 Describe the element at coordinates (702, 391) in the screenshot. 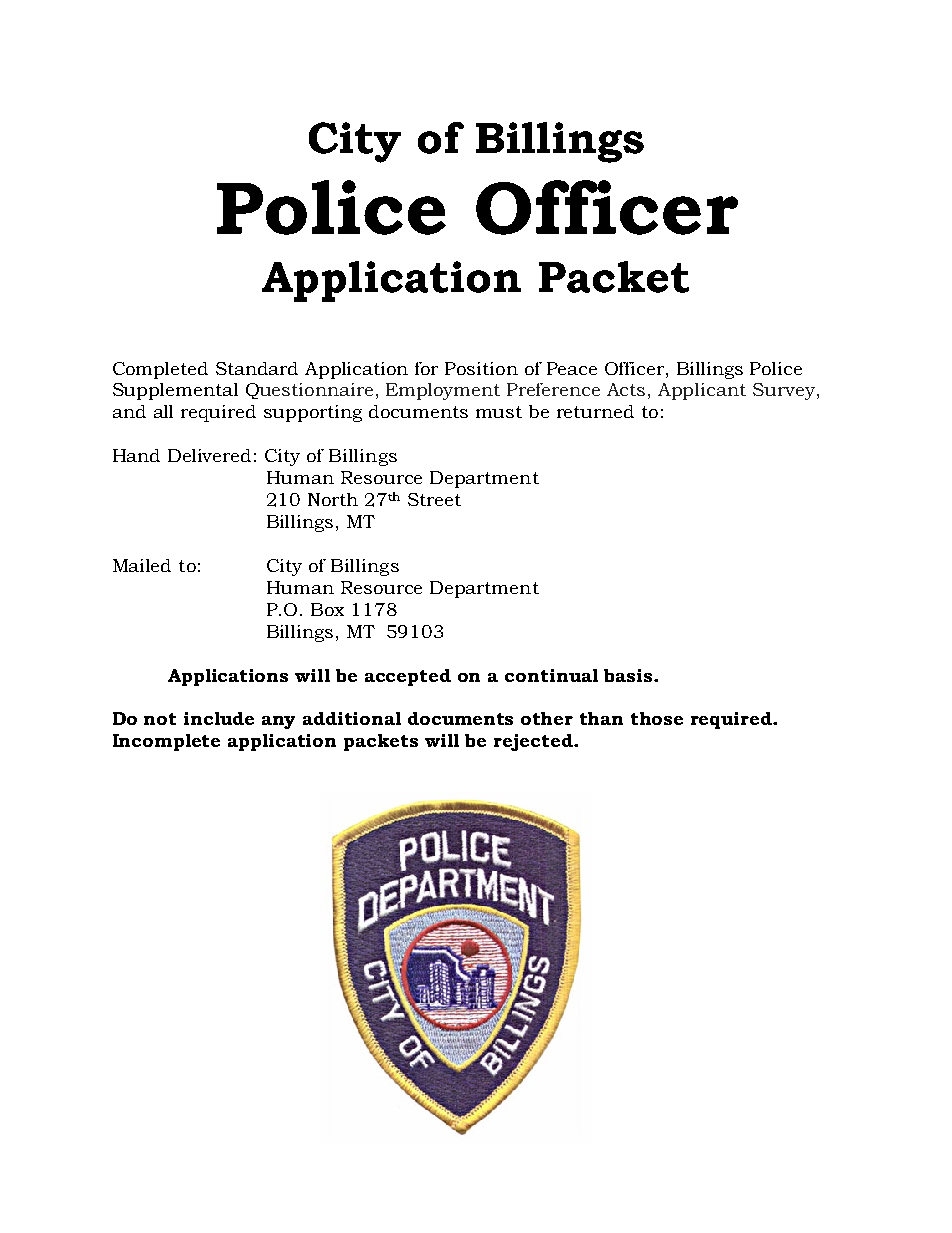

I see `Applicant` at that location.
